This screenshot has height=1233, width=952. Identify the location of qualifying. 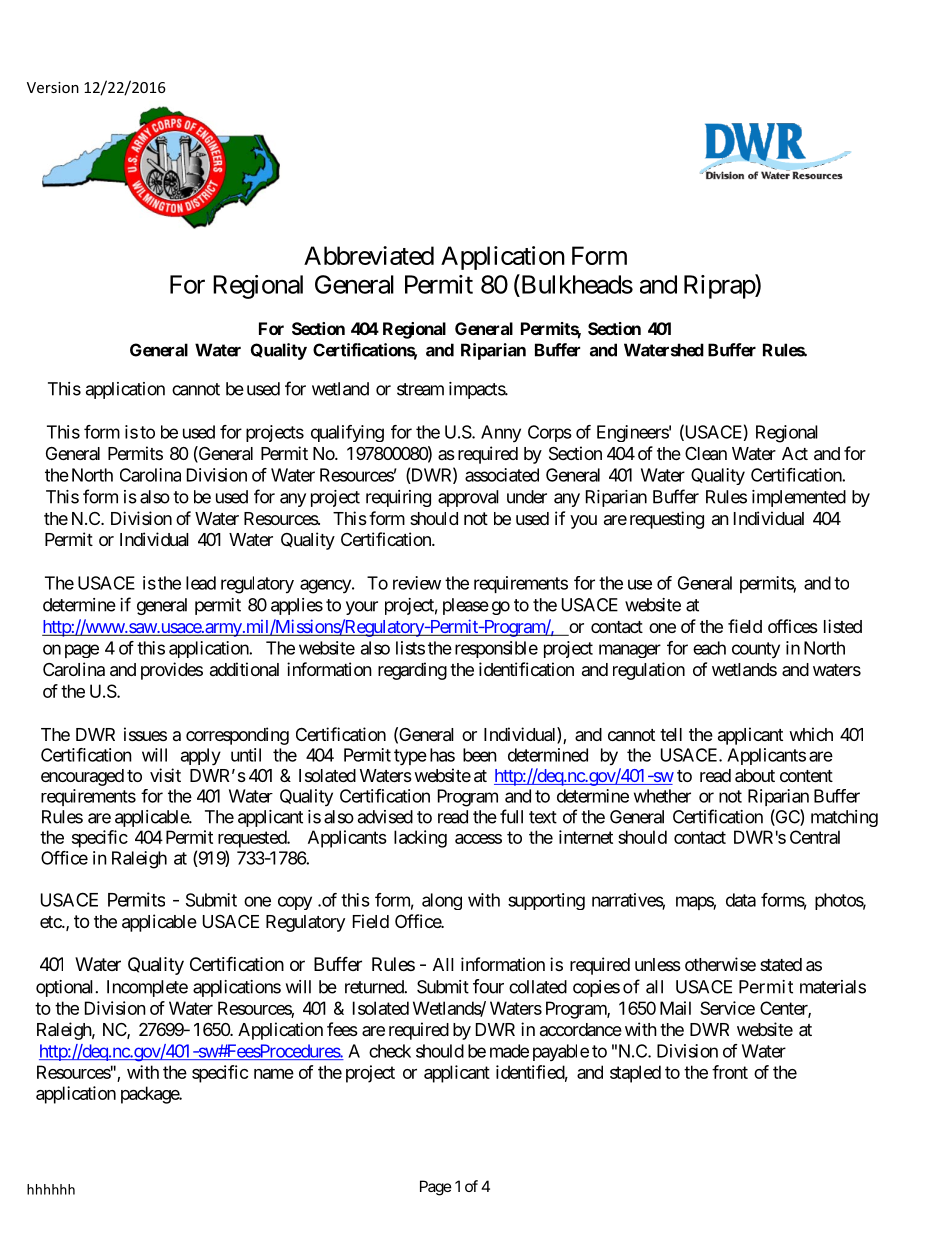
(347, 433).
